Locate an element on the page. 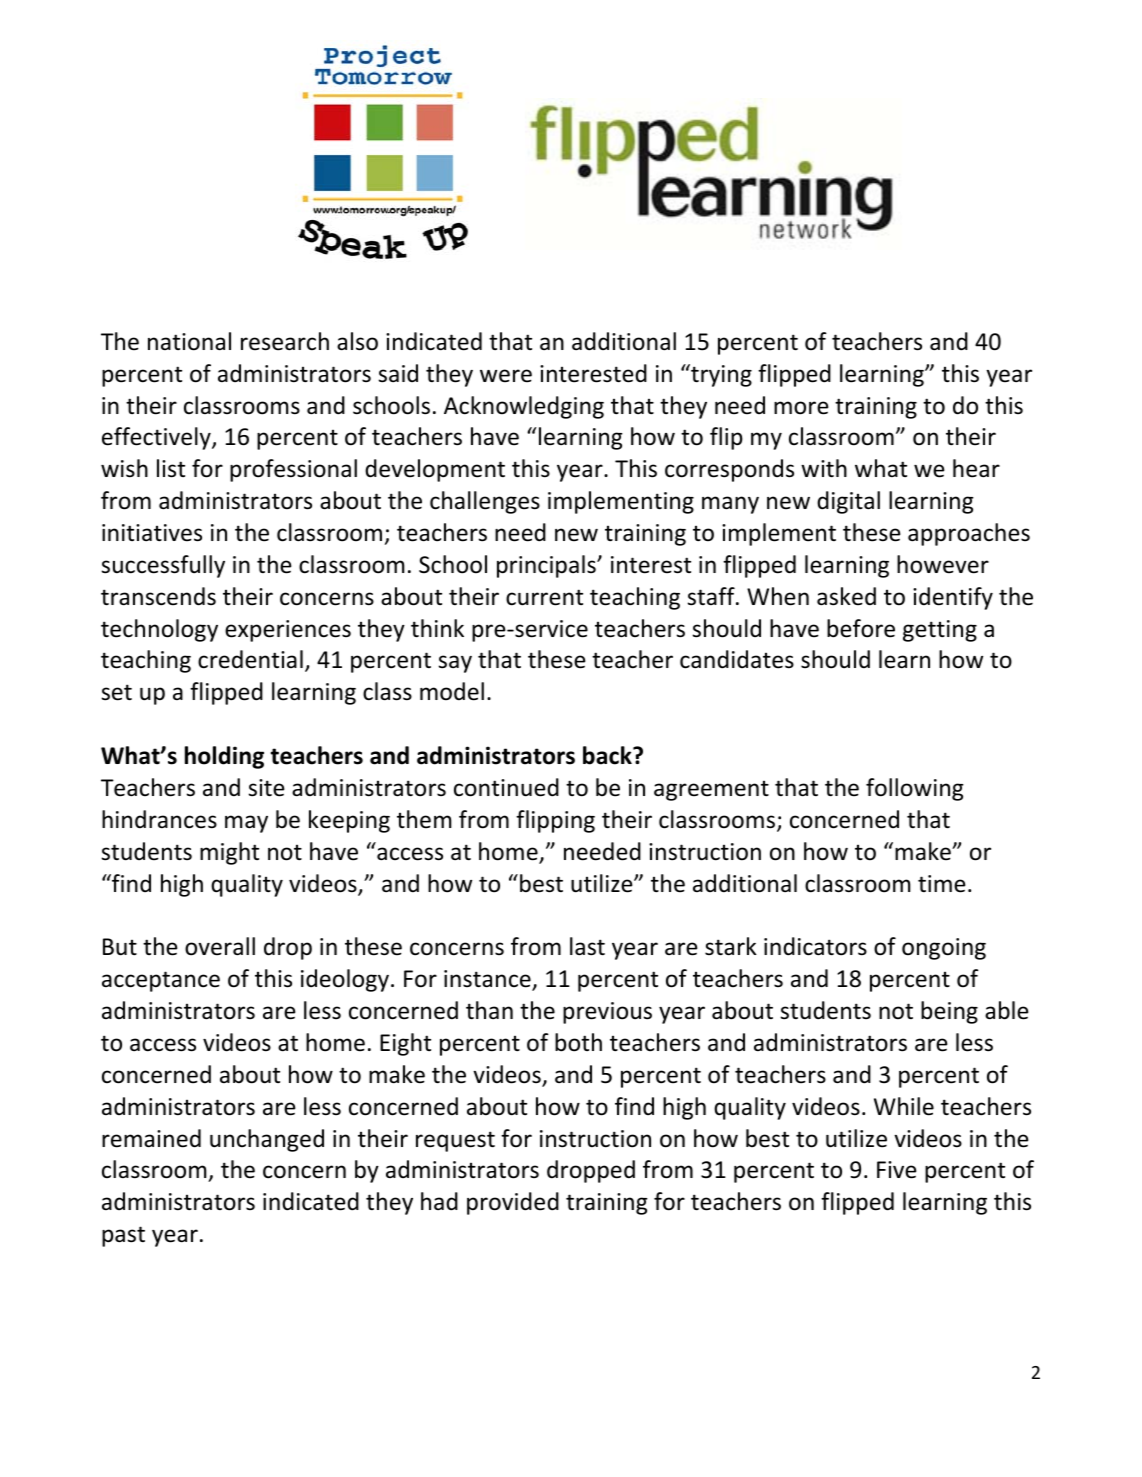  site is located at coordinates (266, 788).
